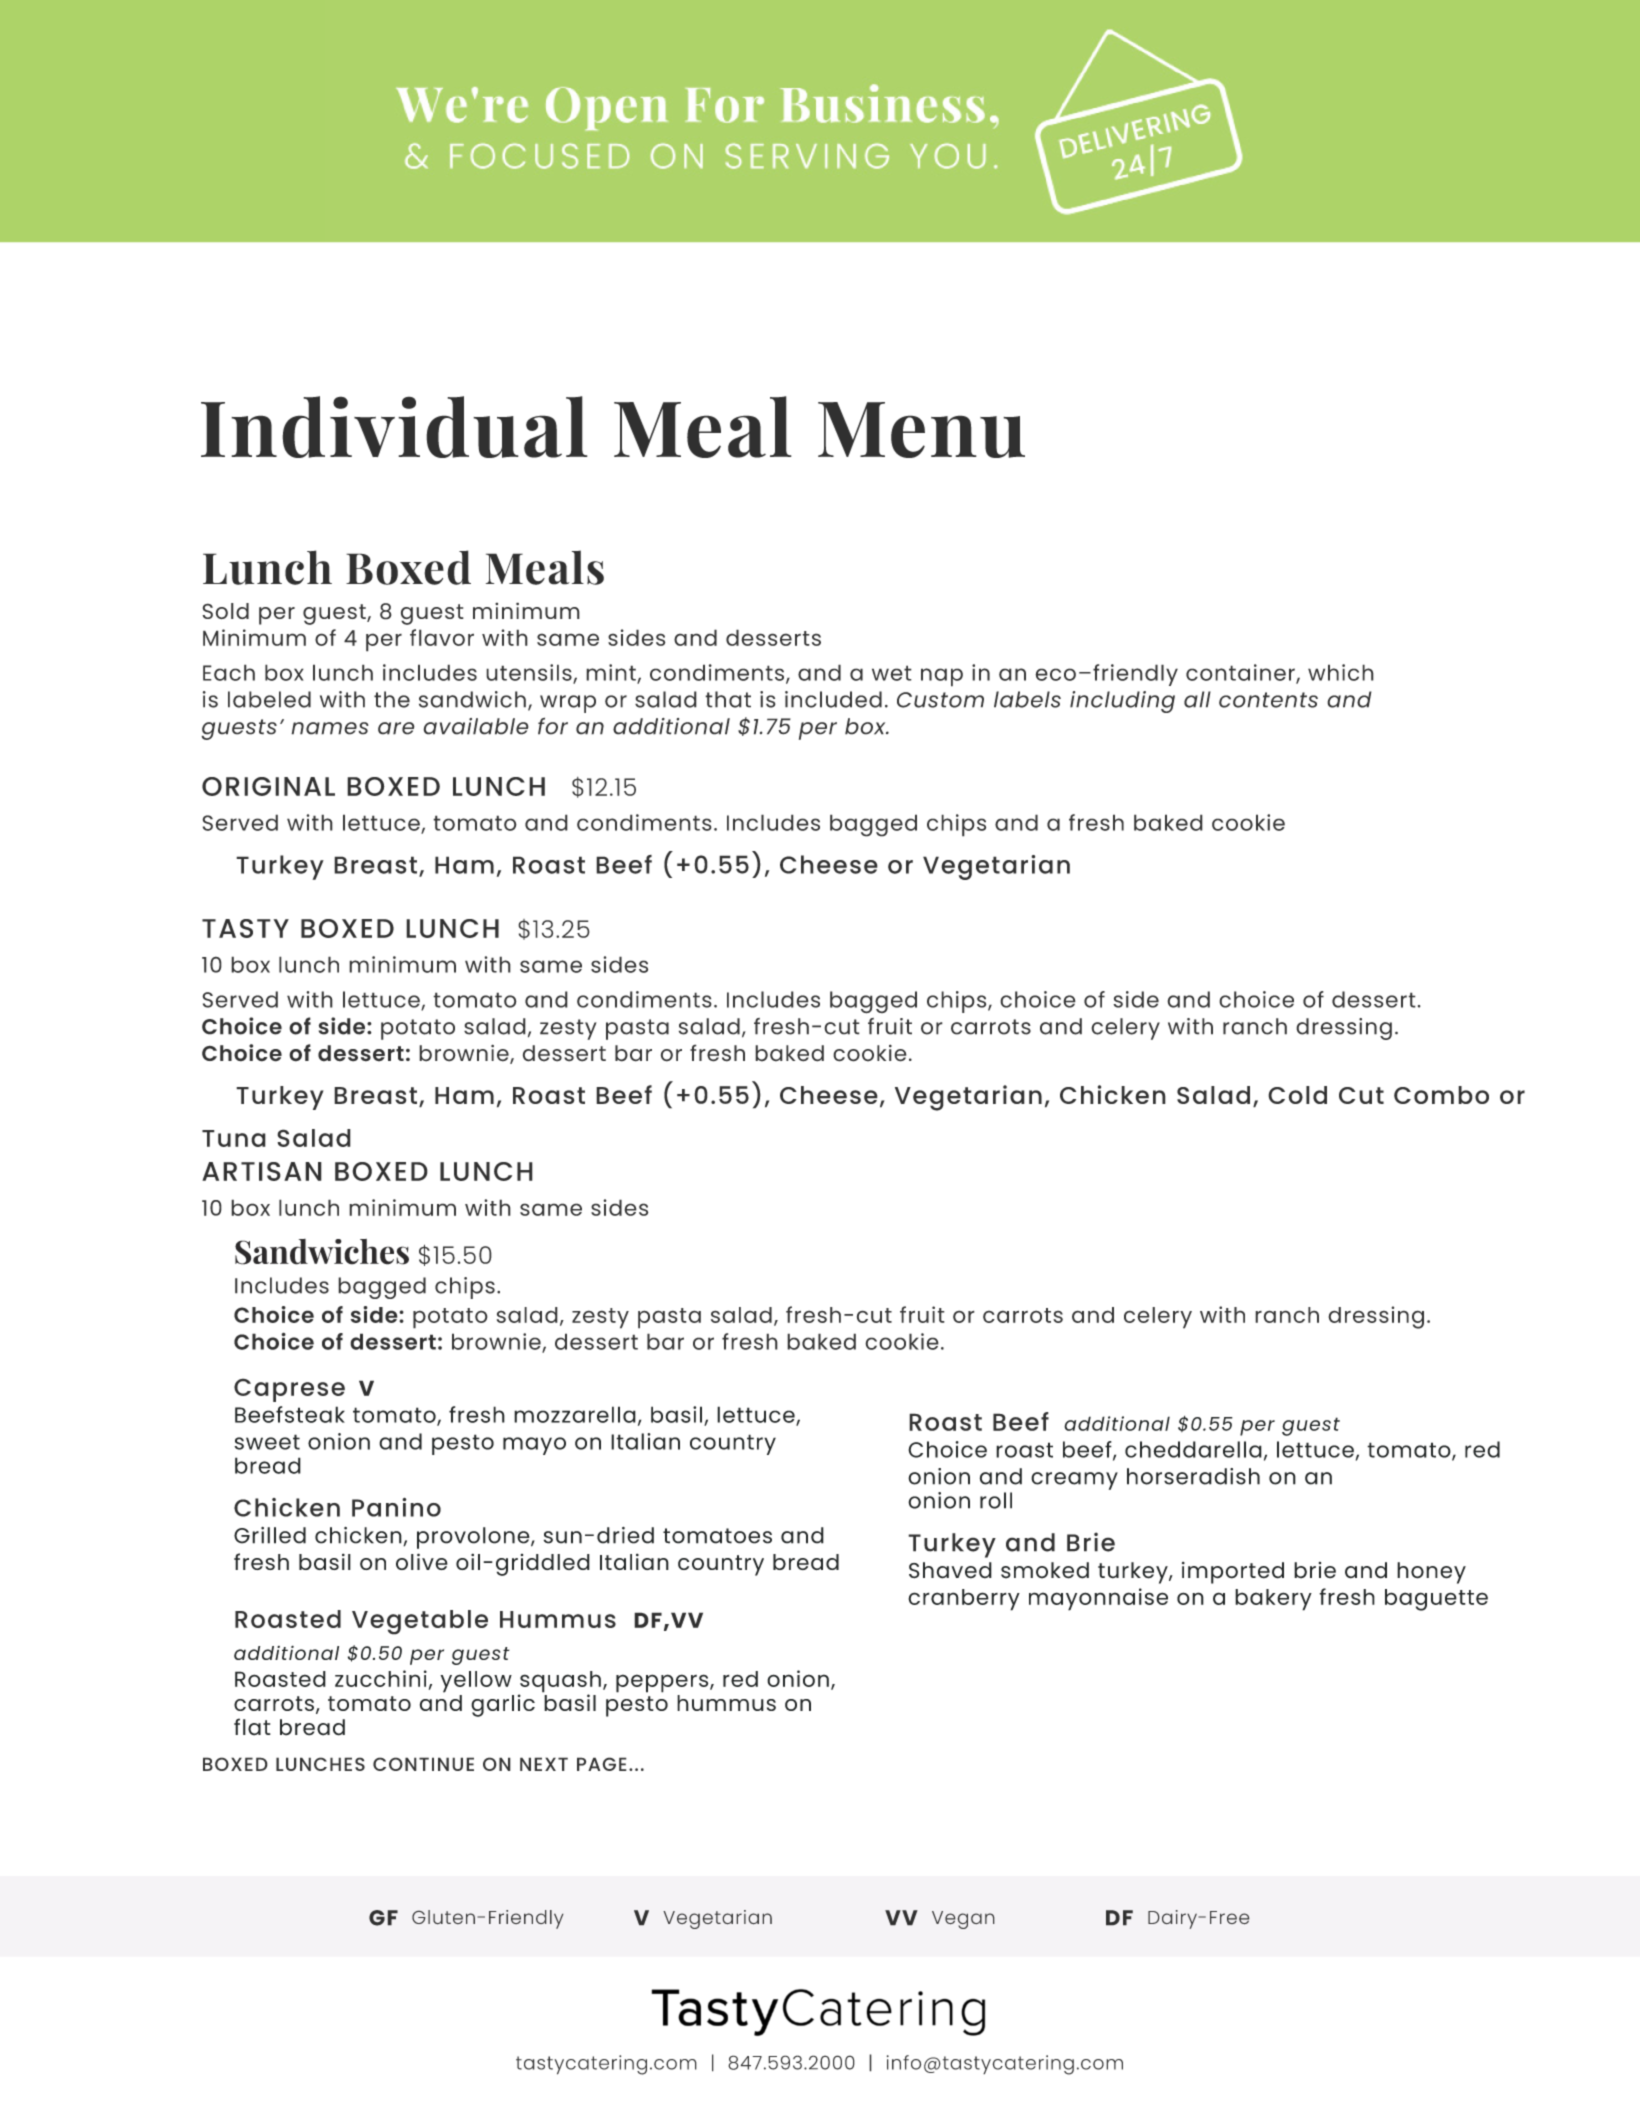 Image resolution: width=1640 pixels, height=2122 pixels. What do you see at coordinates (262, 1171) in the page?
I see `ARTISAN` at bounding box center [262, 1171].
